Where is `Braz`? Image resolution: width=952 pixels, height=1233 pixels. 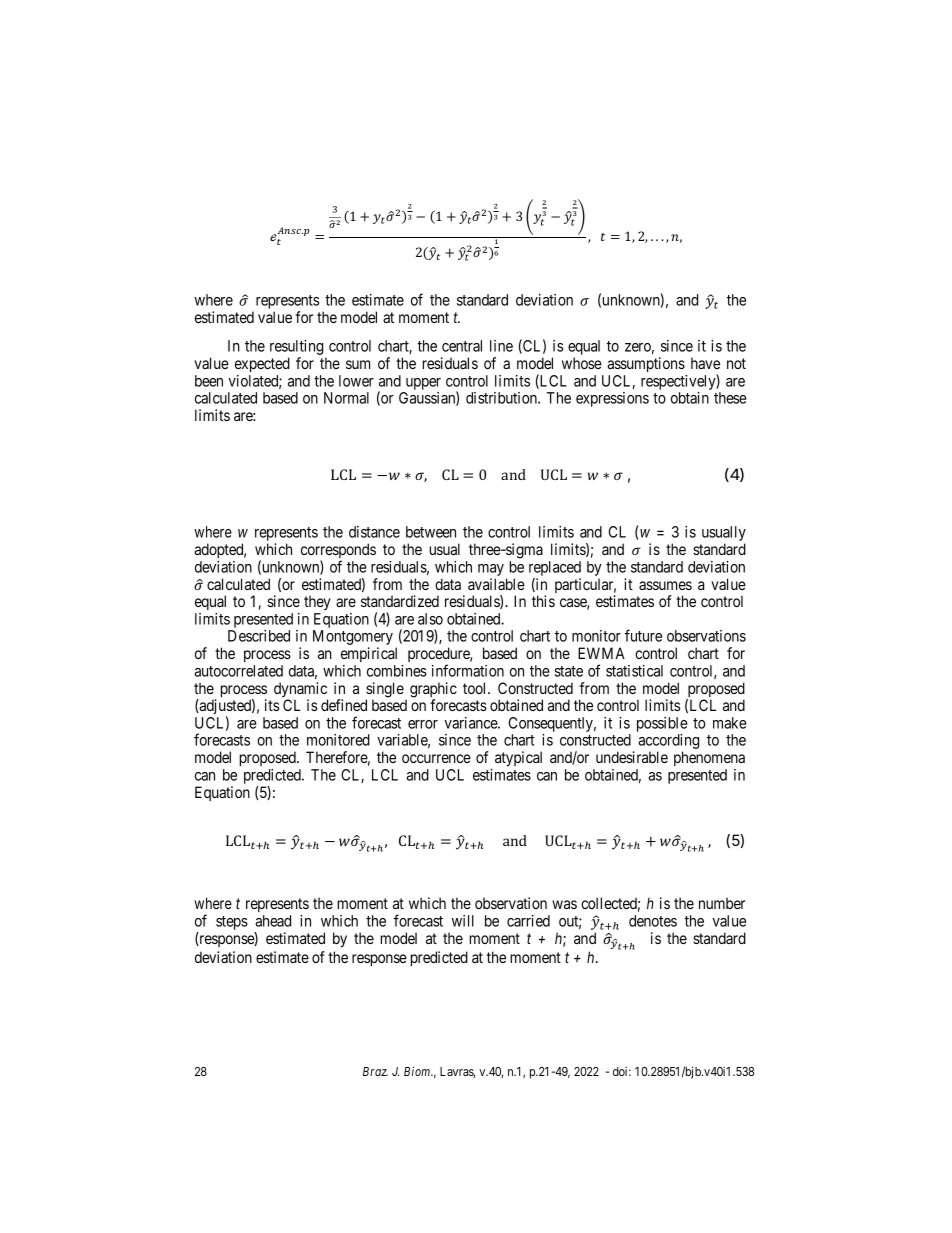
Braz is located at coordinates (375, 1071).
